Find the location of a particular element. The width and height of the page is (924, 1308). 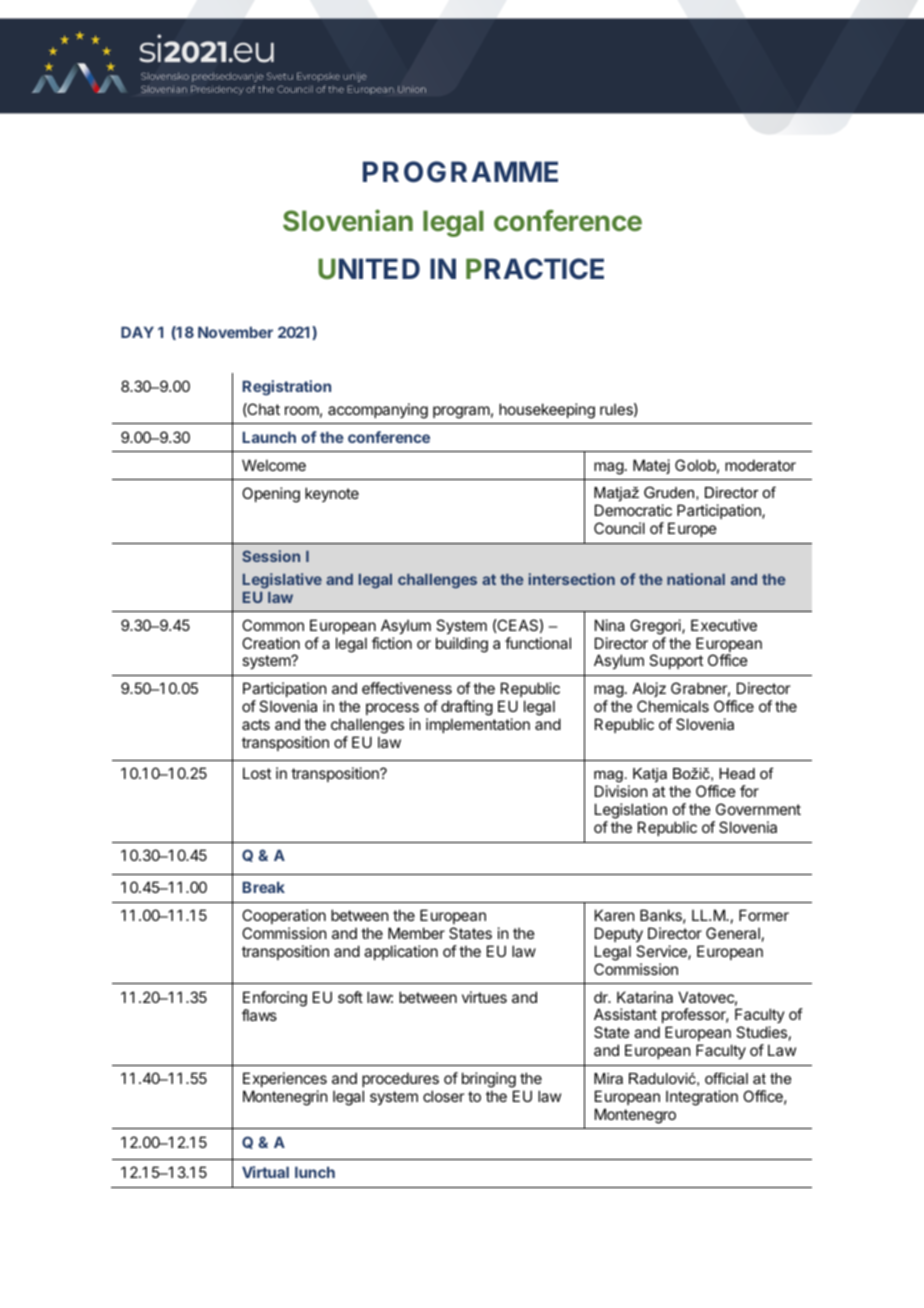

November is located at coordinates (235, 332).
